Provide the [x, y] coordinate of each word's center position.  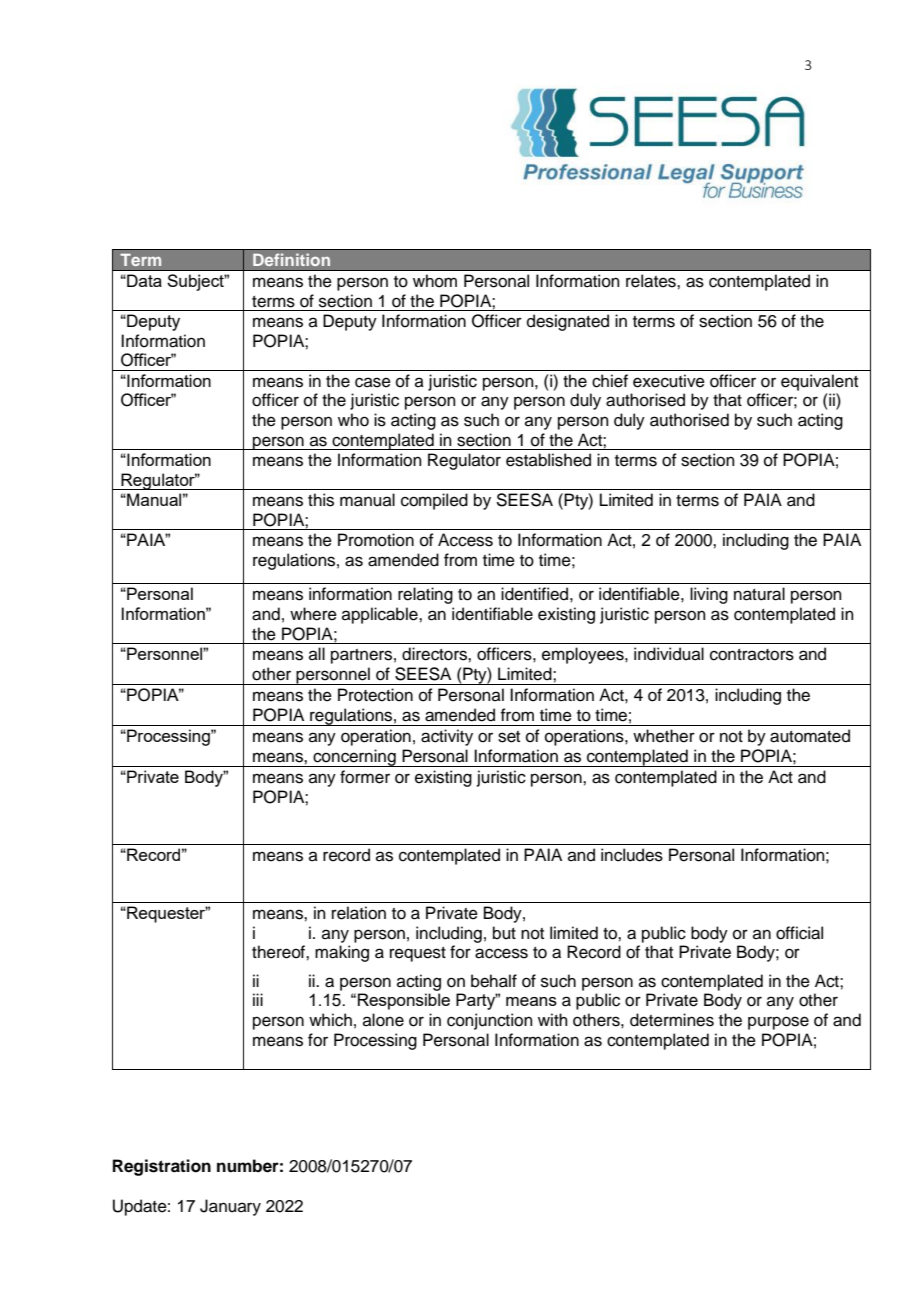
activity [447, 737]
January [230, 1207]
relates [652, 281]
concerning [354, 758]
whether [664, 736]
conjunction [490, 1021]
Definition [291, 259]
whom [435, 281]
